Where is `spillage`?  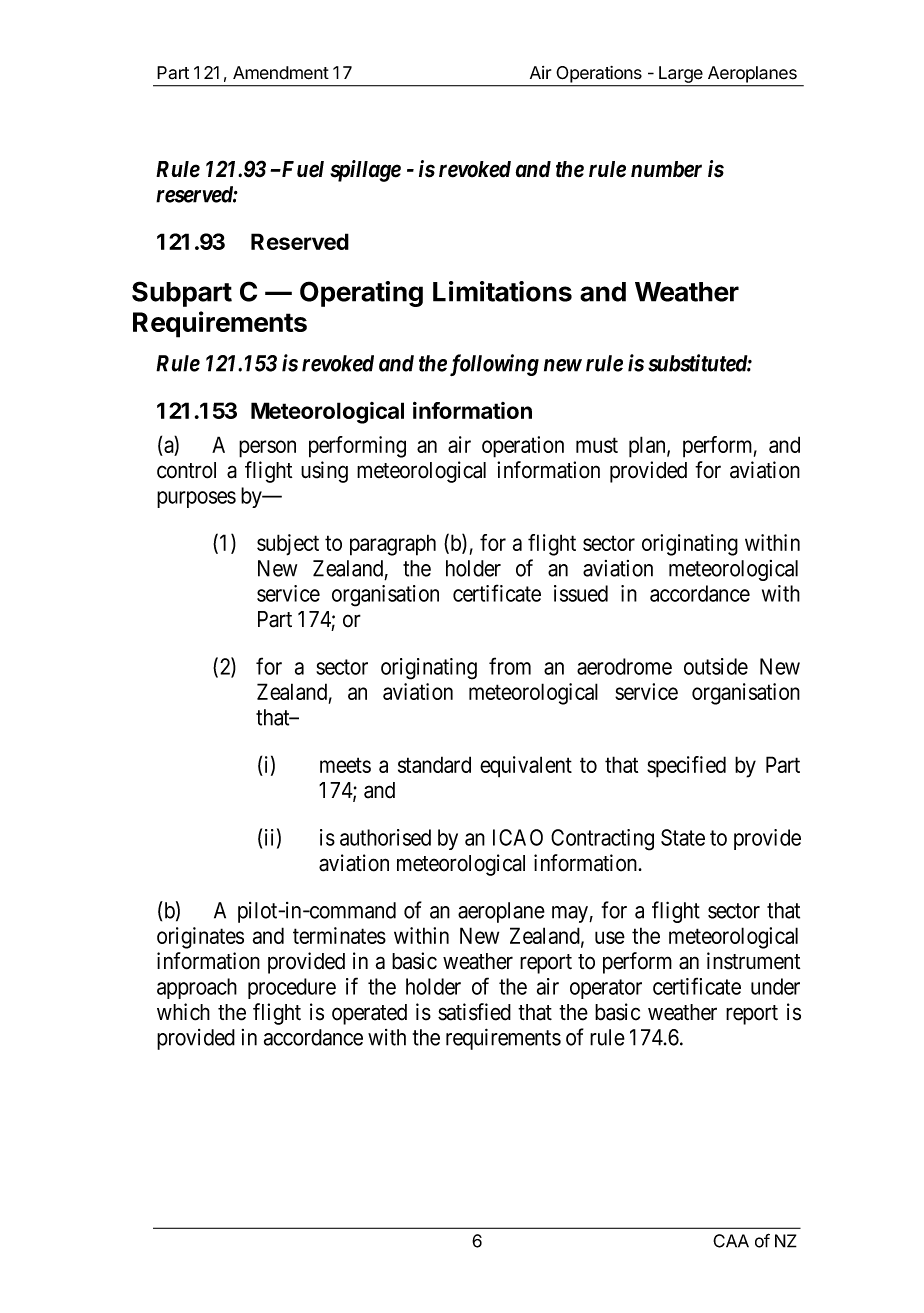
spillage is located at coordinates (365, 171).
